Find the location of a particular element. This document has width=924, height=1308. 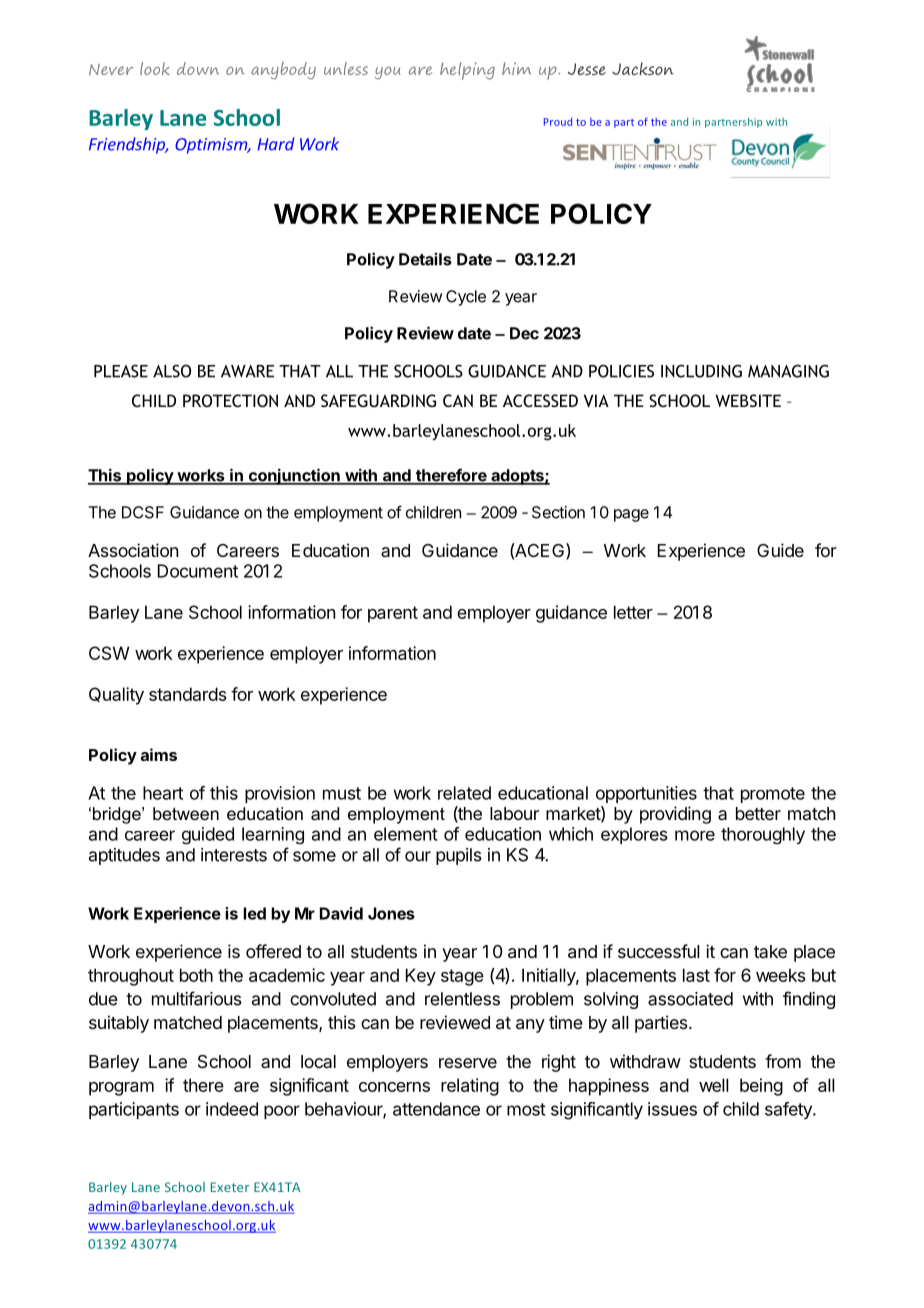

safety is located at coordinates (789, 1110).
